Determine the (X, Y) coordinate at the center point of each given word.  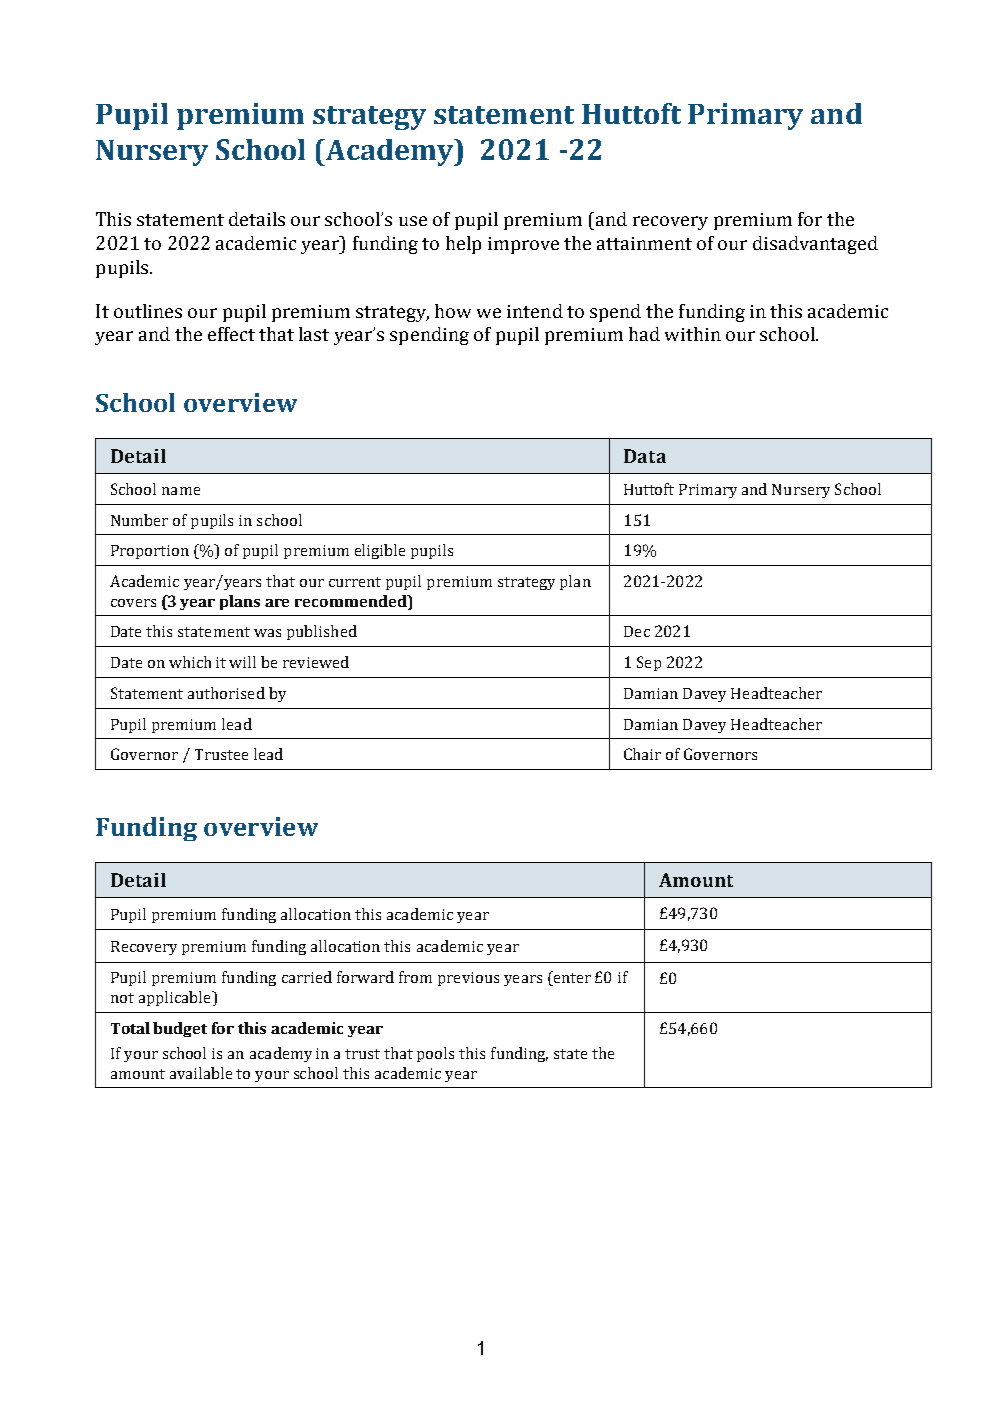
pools (435, 1054)
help (463, 245)
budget (180, 1029)
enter (571, 978)
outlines (148, 311)
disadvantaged (815, 245)
